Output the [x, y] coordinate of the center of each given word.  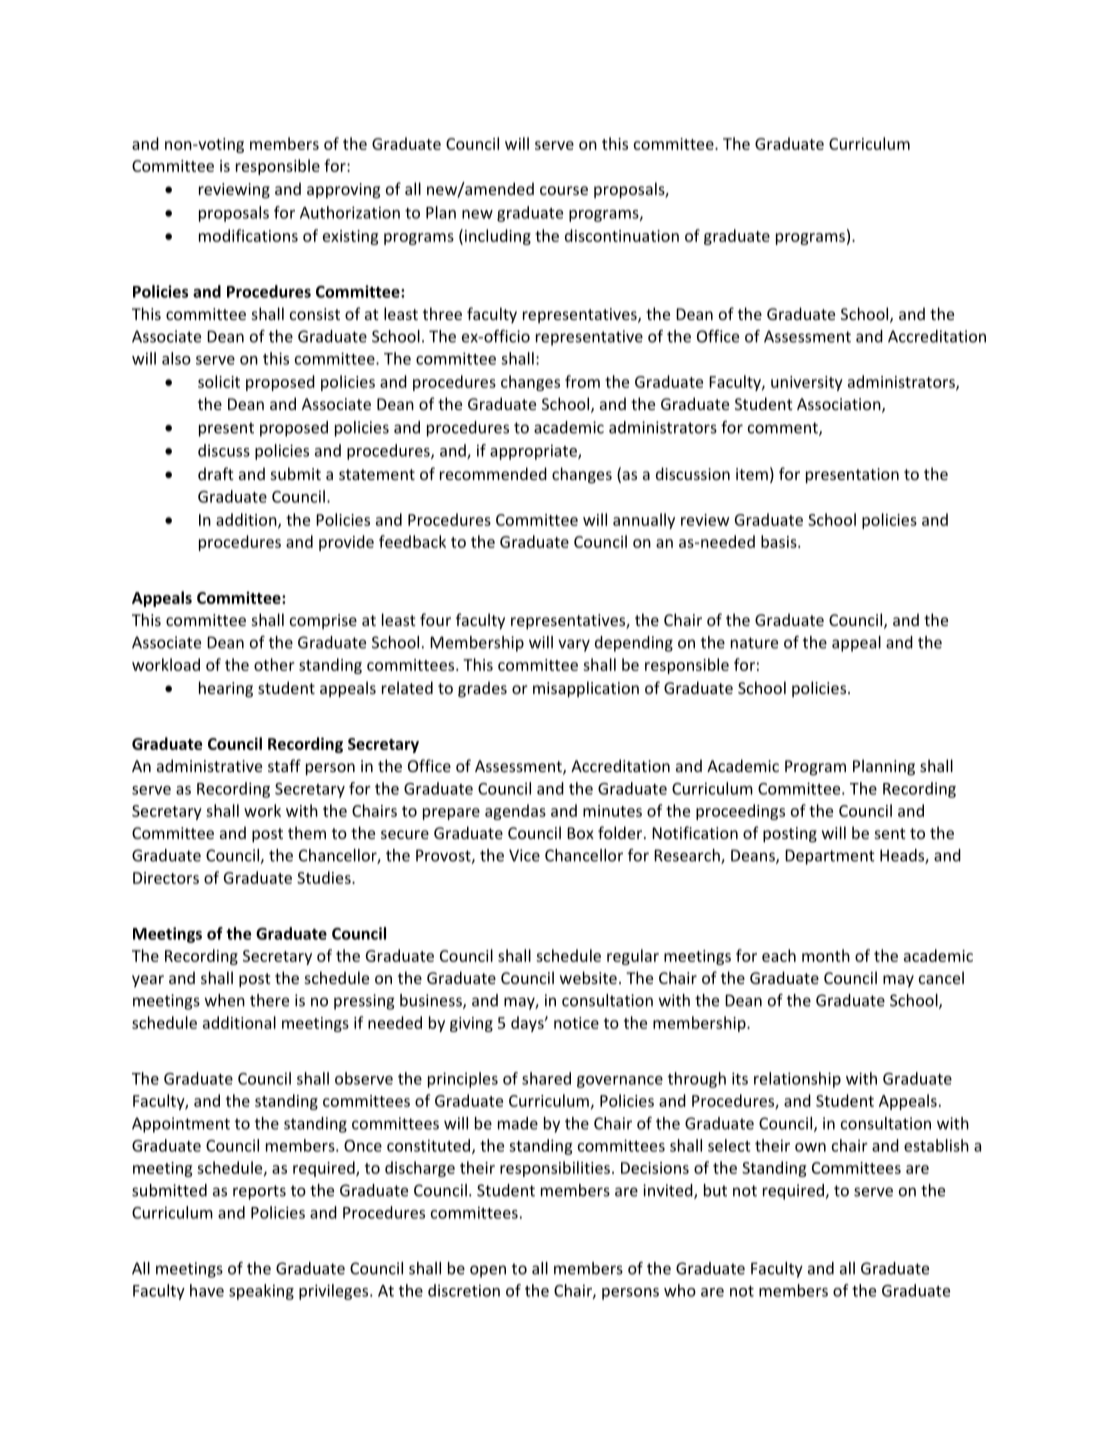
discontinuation [622, 235]
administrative [209, 765]
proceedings [740, 812]
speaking [261, 1292]
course [564, 190]
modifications [248, 235]
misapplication [586, 689]
